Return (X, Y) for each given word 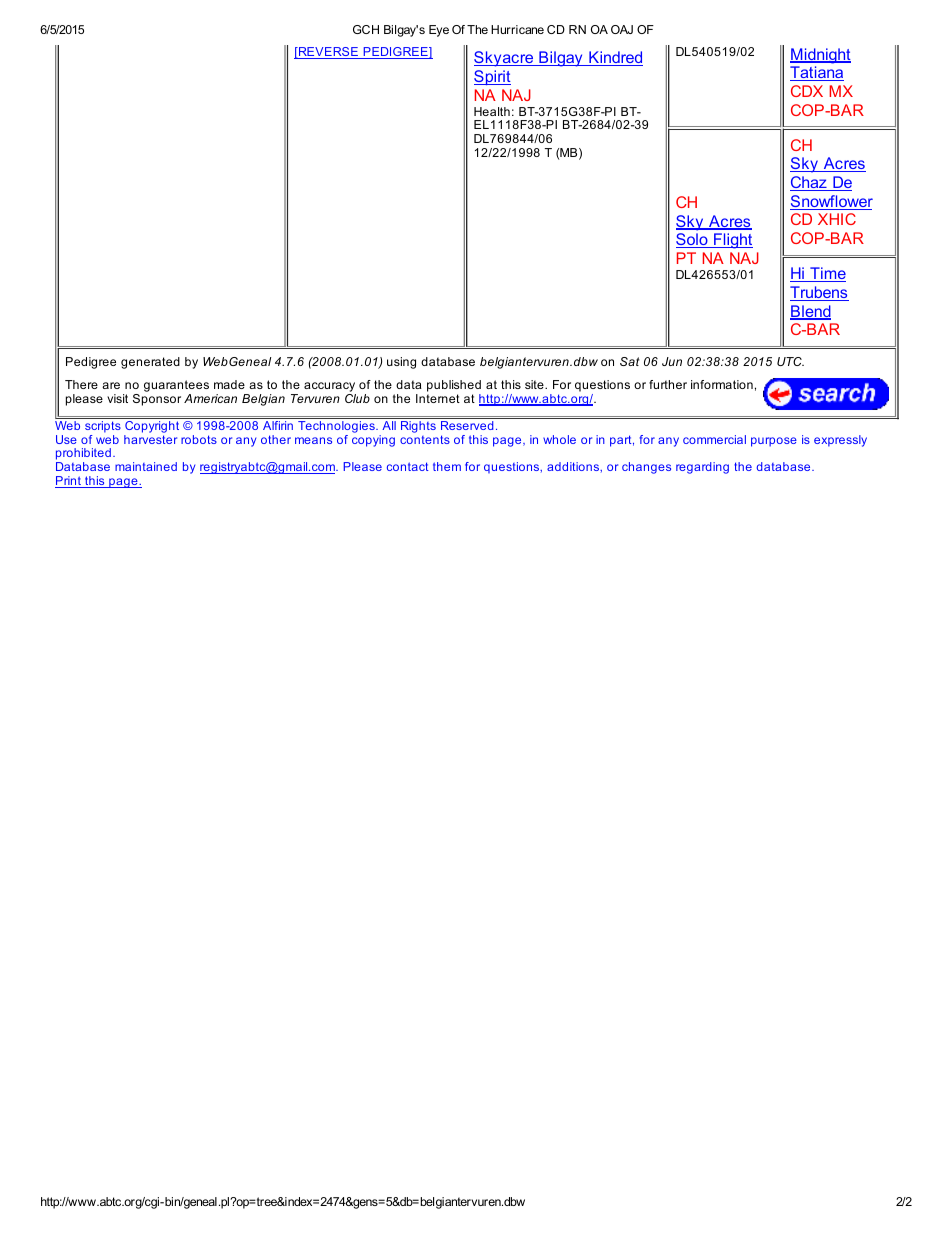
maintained (146, 466)
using (401, 363)
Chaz (809, 183)
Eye (439, 31)
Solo (693, 240)
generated (150, 363)
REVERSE (328, 53)
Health (492, 111)
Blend (810, 312)
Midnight (820, 56)
